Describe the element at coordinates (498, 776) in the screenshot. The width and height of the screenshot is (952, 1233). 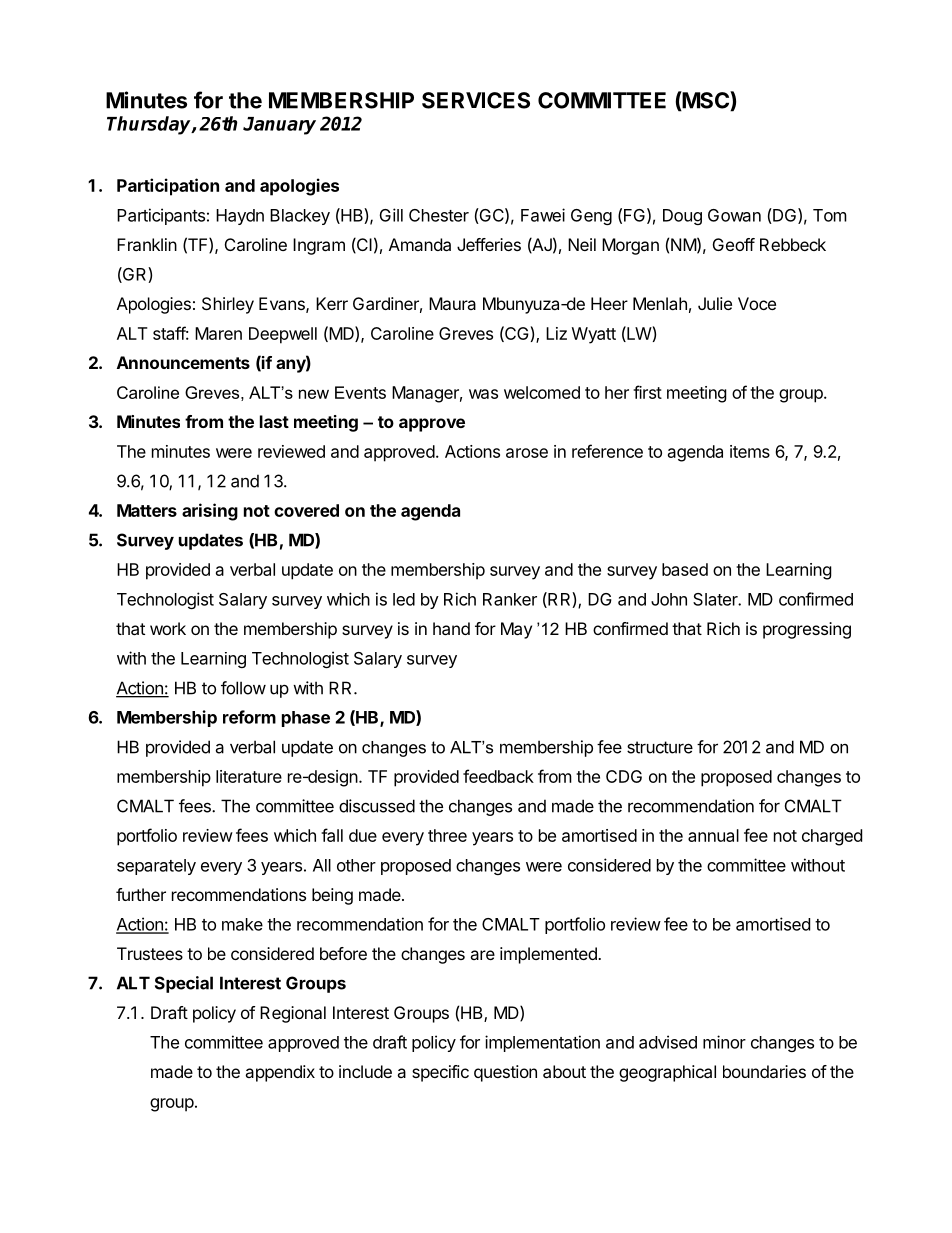
I see `feedback` at that location.
